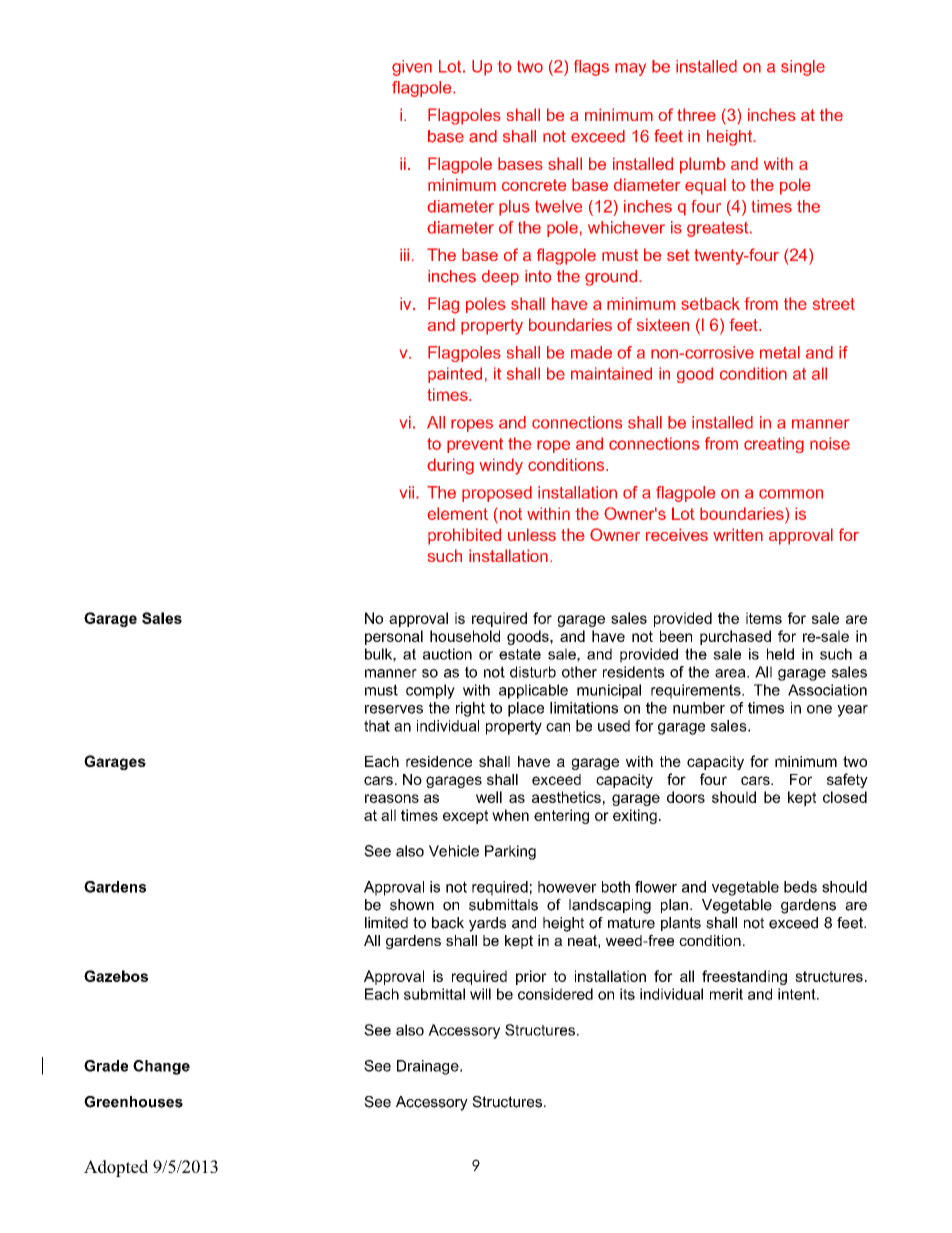 The width and height of the page is (952, 1233). I want to click on reasons, so click(392, 798).
